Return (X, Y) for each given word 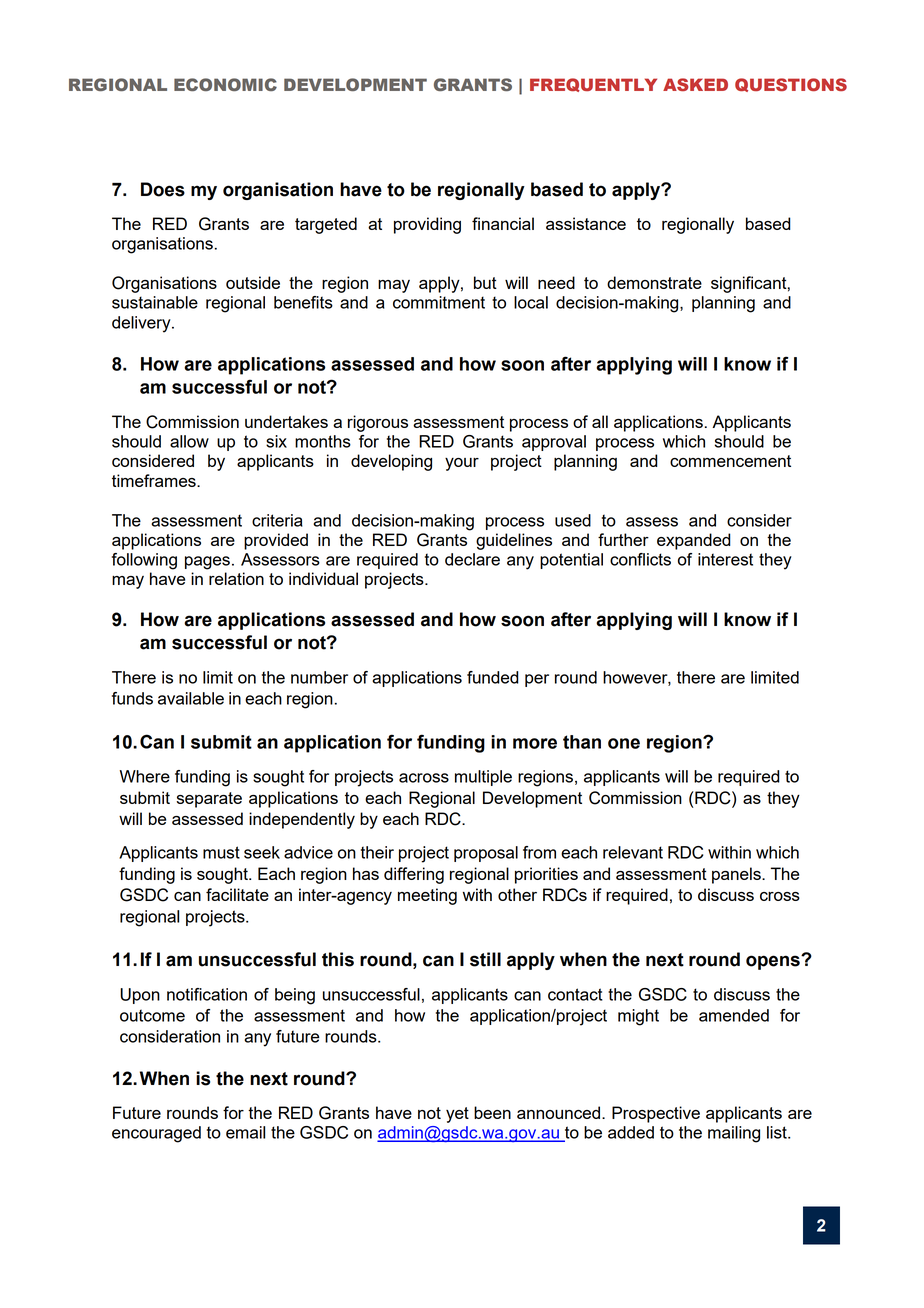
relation (236, 578)
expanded (693, 541)
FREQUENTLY (593, 85)
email (245, 1132)
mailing (734, 1134)
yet (457, 1115)
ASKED (695, 84)
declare (472, 559)
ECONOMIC (225, 84)
